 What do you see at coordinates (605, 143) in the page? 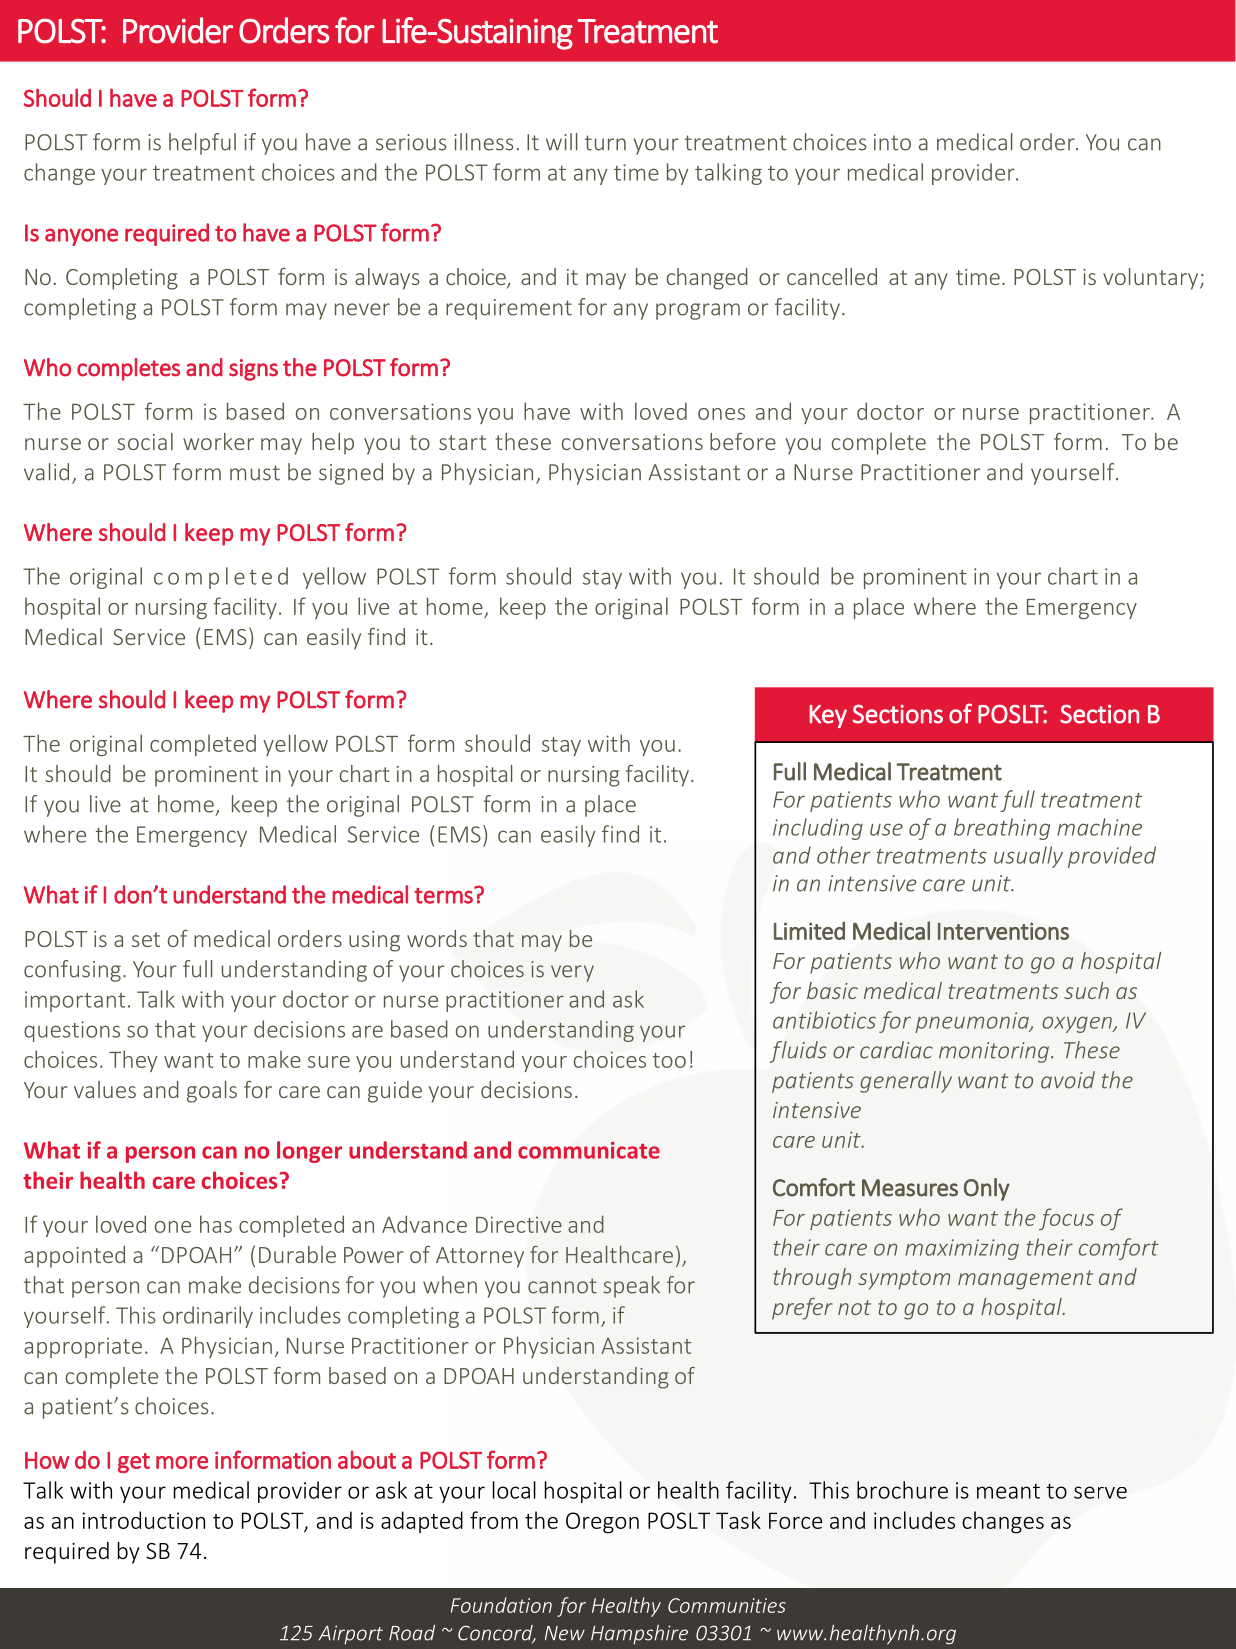
I see `turn` at bounding box center [605, 143].
